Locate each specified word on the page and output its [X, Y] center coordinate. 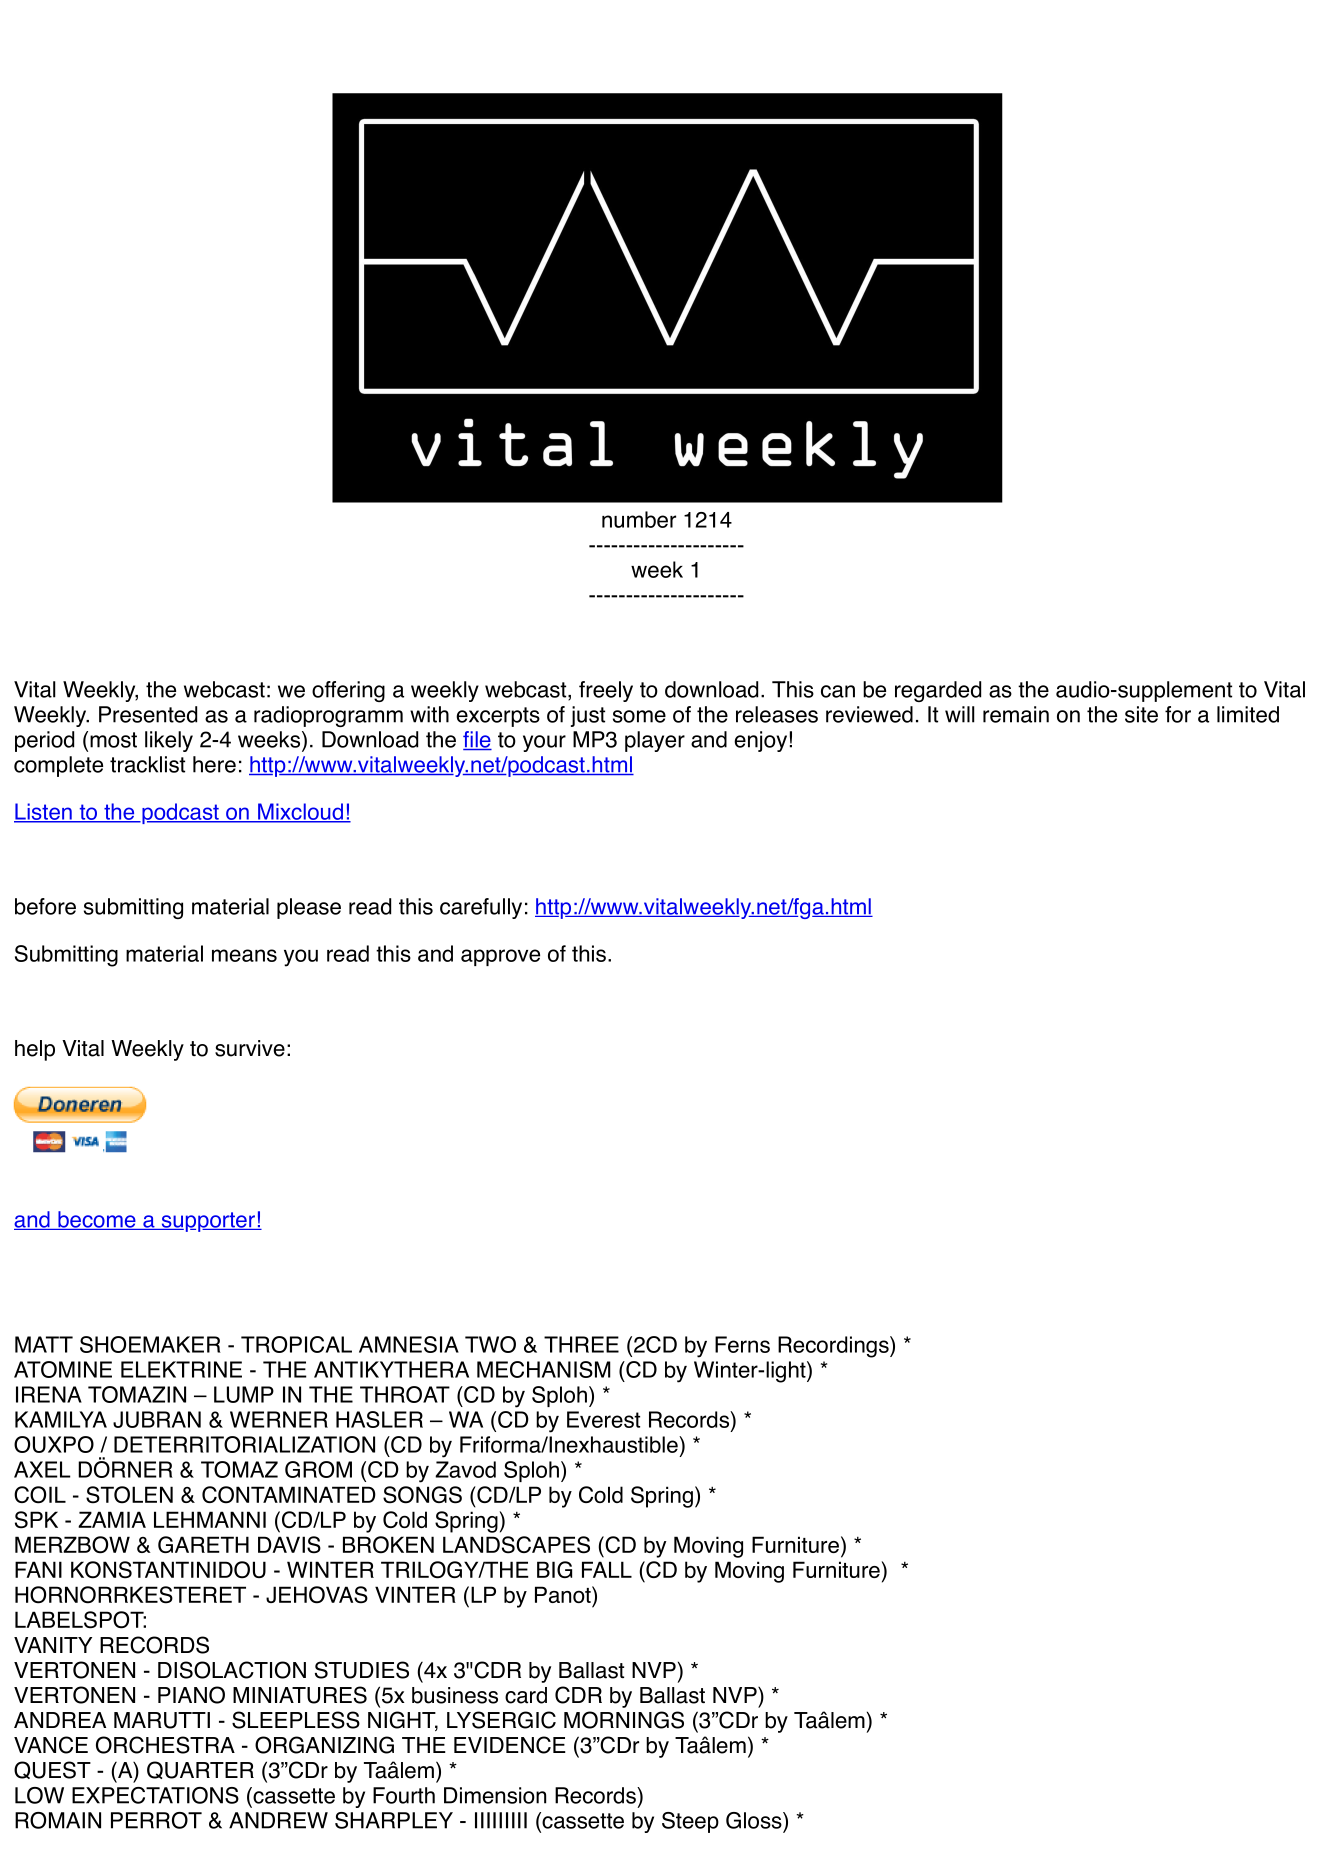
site [1141, 714]
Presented [148, 714]
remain [1016, 714]
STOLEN [129, 1495]
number [639, 519]
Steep [690, 1822]
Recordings [833, 1347]
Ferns [742, 1344]
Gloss [754, 1820]
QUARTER [200, 1770]
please [309, 908]
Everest [603, 1419]
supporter [208, 1222]
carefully [481, 908]
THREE [581, 1344]
